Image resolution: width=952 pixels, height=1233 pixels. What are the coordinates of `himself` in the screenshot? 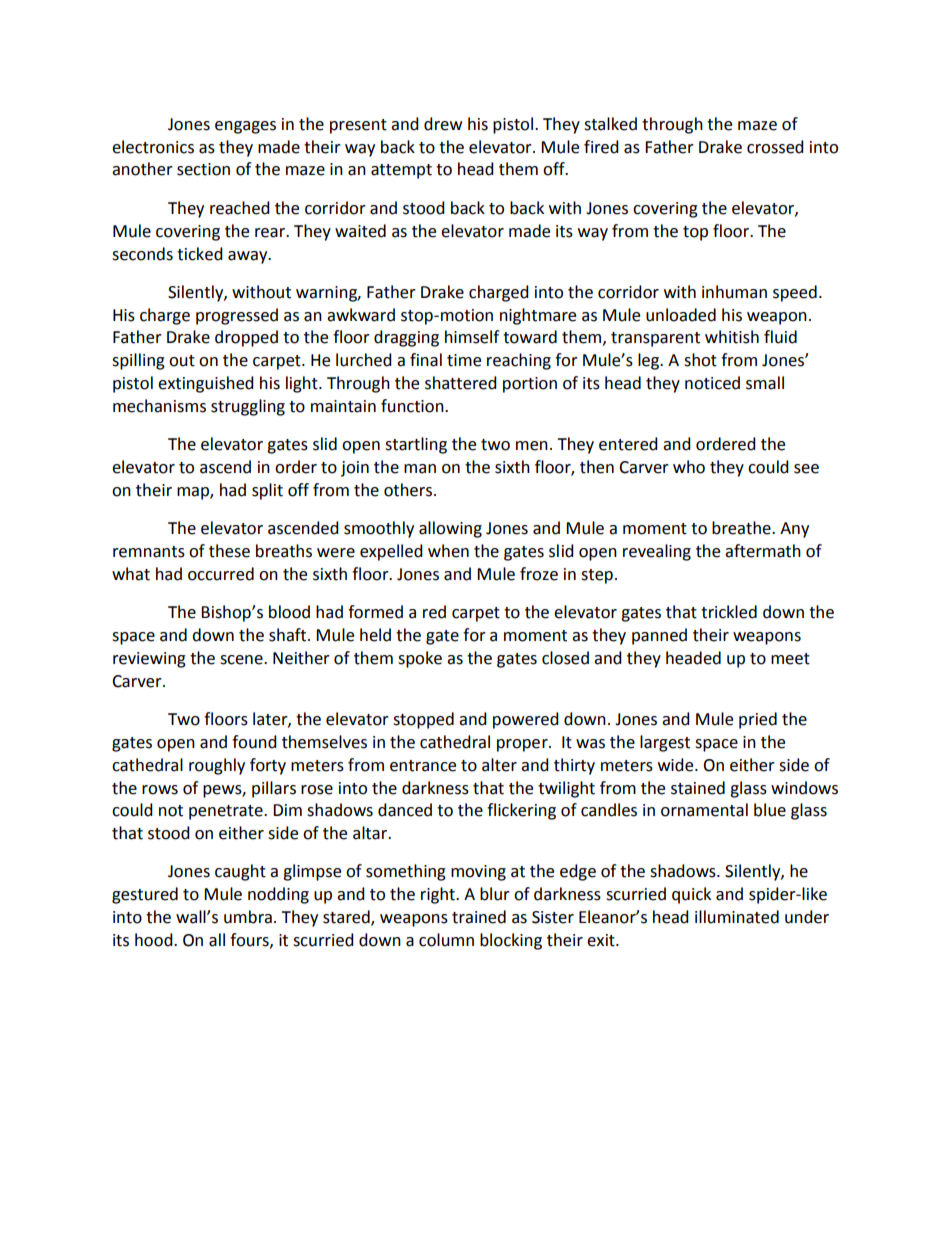 It's located at (472, 337).
